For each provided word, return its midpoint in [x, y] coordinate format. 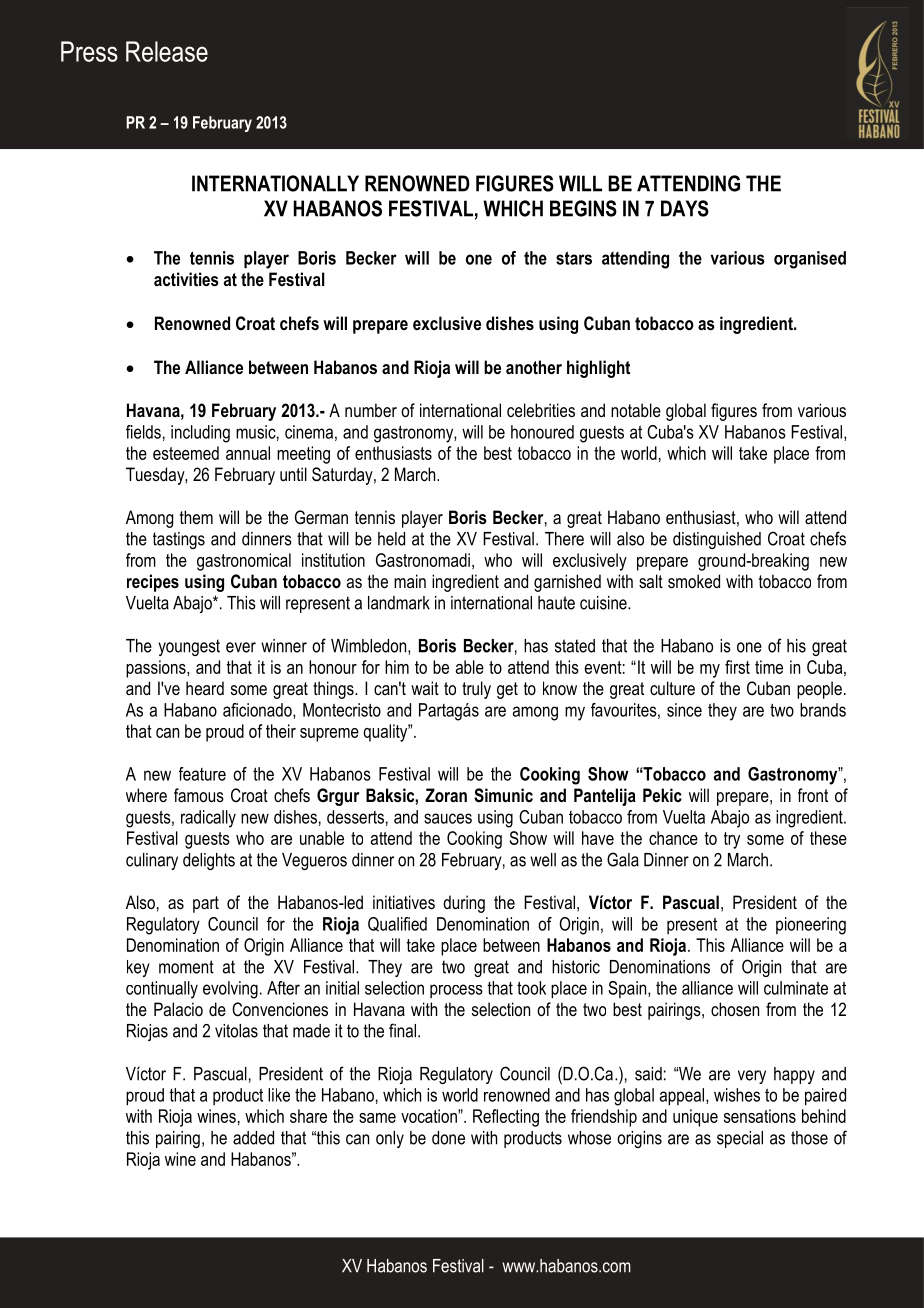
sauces [448, 818]
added [253, 1138]
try [732, 840]
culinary [152, 861]
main [410, 581]
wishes [737, 1095]
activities [186, 279]
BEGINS [583, 208]
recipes [153, 583]
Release [167, 51]
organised [810, 260]
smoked [694, 581]
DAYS [685, 208]
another [534, 367]
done [448, 1138]
